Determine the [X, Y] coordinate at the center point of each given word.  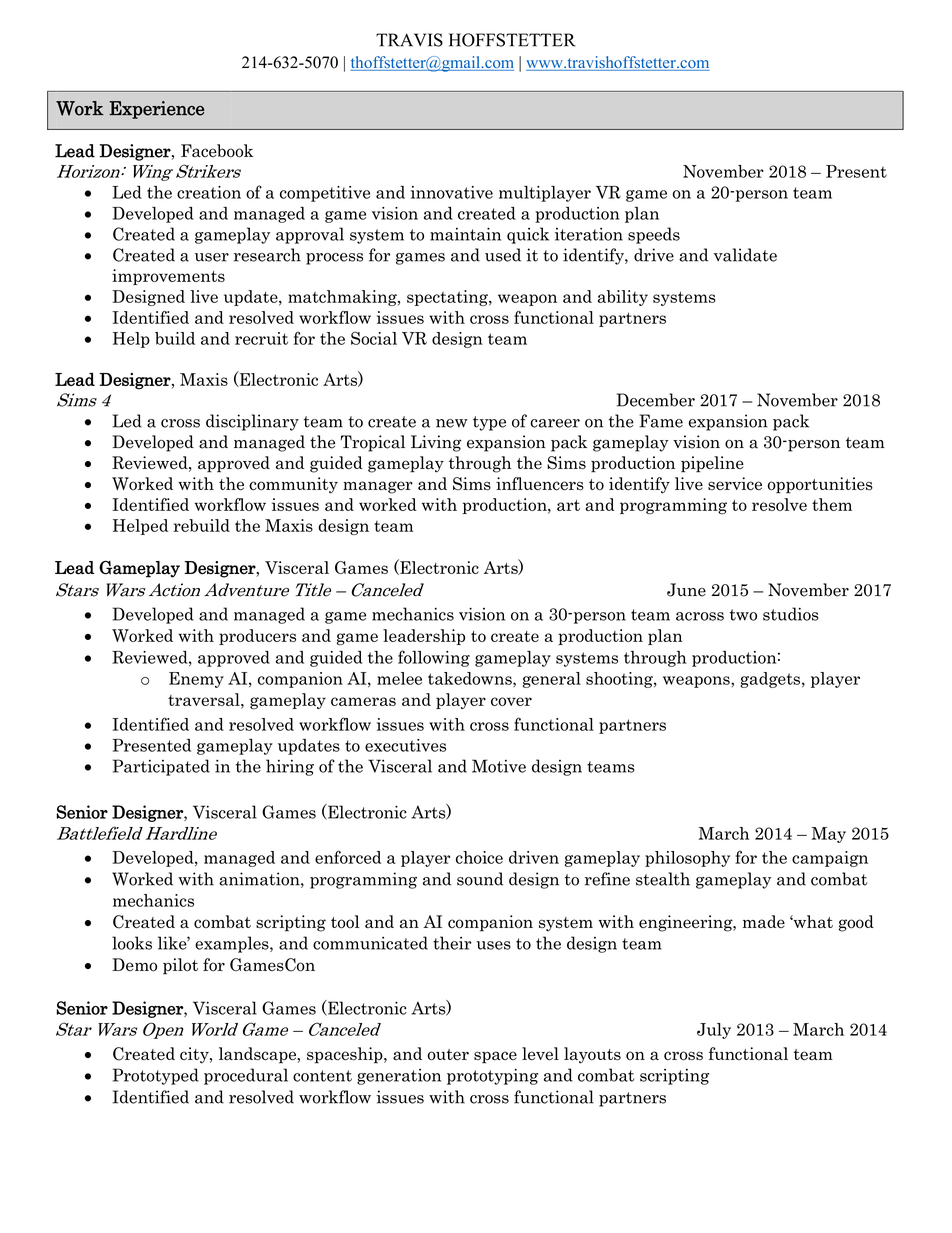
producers [257, 637]
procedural [246, 1076]
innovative [452, 192]
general [552, 680]
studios [791, 614]
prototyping [492, 1076]
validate [745, 255]
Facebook [217, 151]
